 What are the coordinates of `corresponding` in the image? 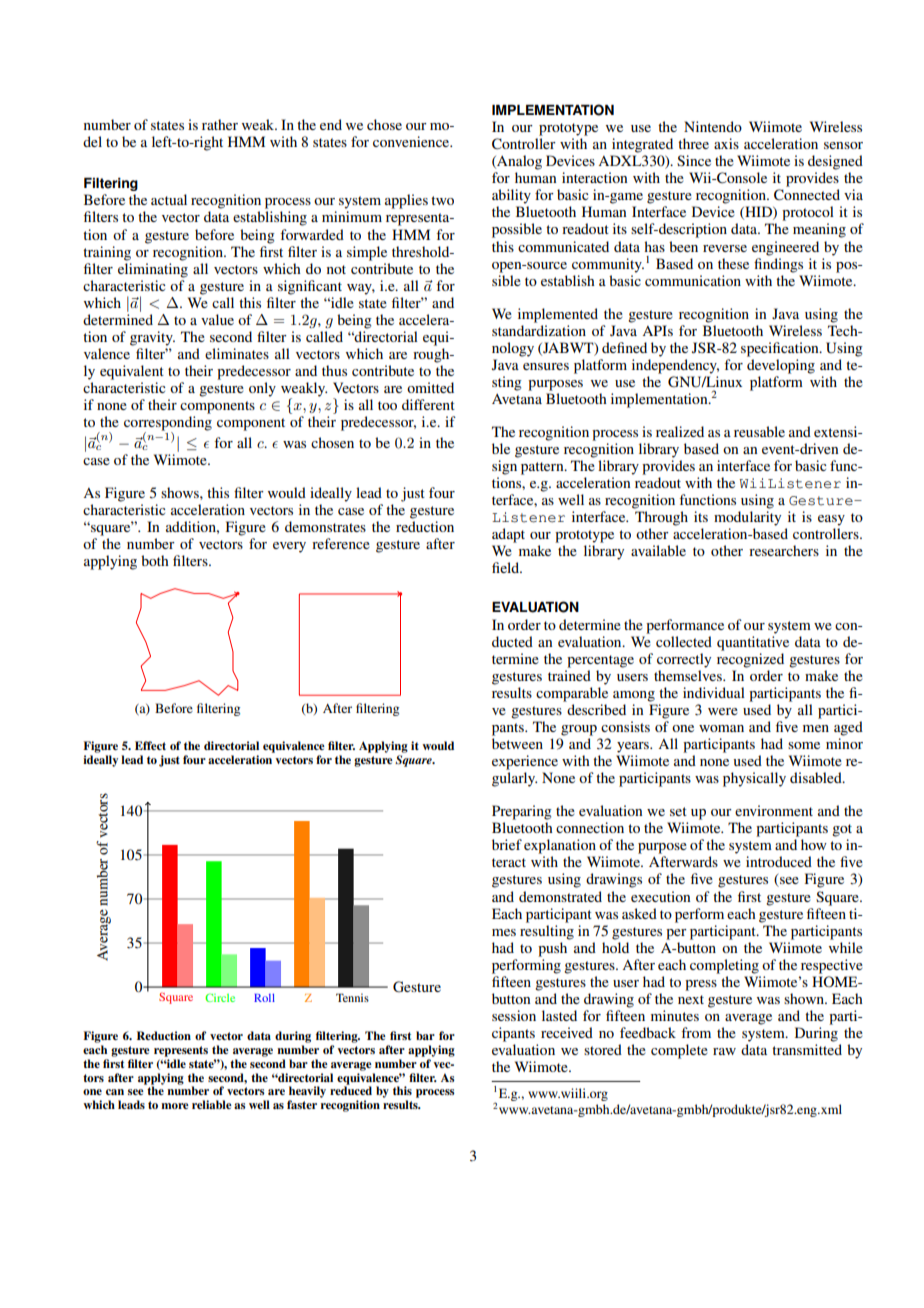 It's located at (168, 424).
